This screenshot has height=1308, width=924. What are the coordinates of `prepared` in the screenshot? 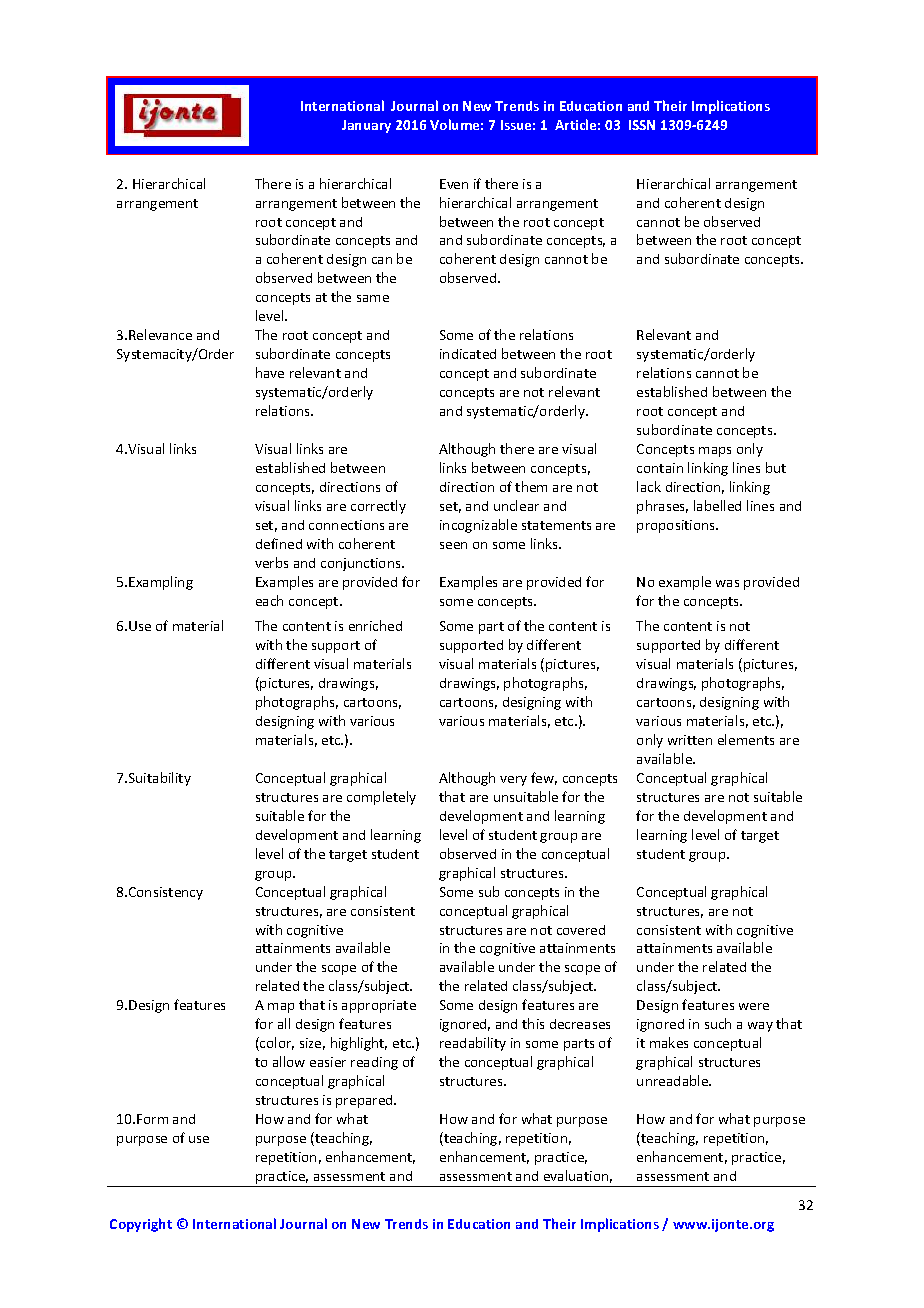 It's located at (365, 1101).
